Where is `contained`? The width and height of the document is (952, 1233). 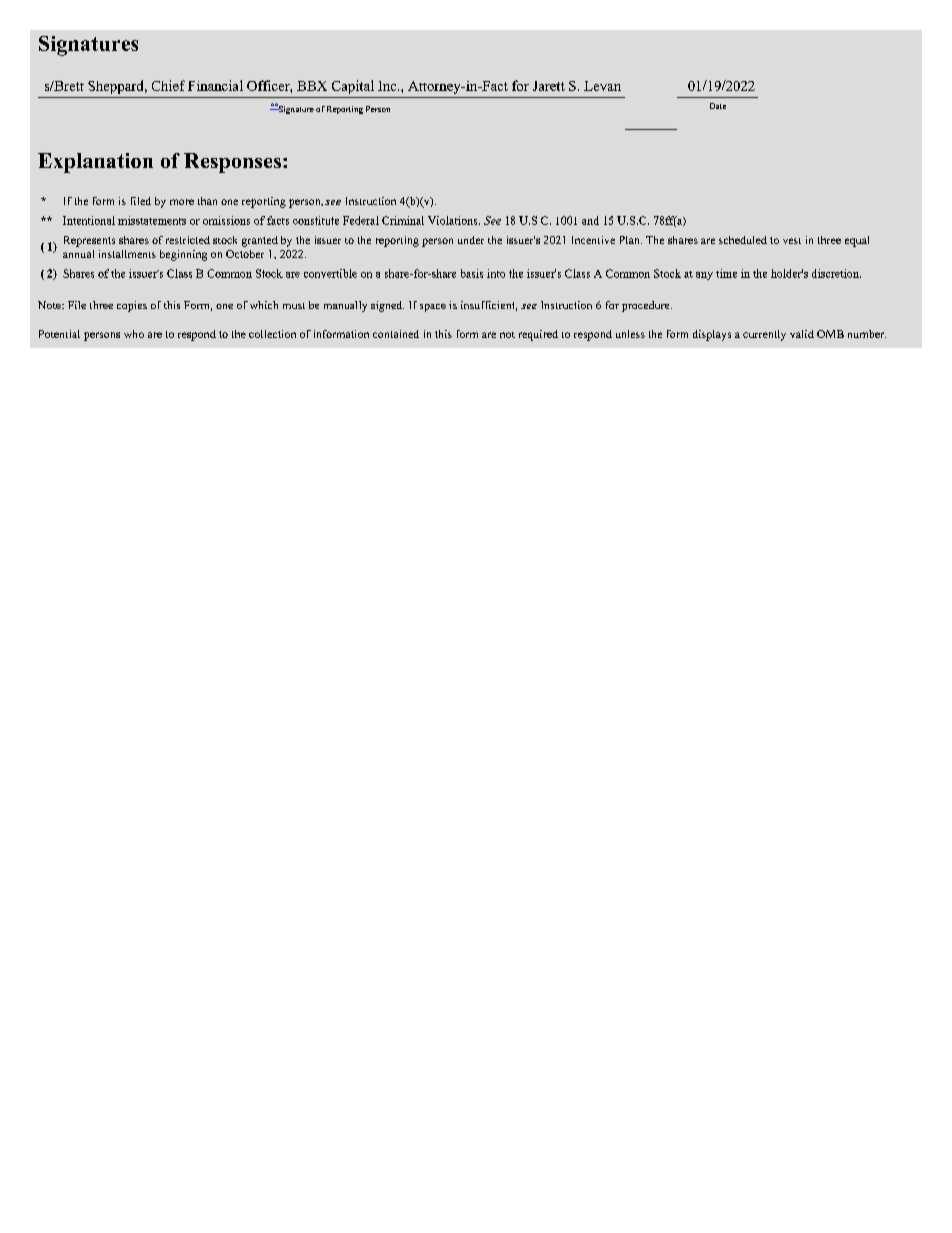 contained is located at coordinates (396, 334).
